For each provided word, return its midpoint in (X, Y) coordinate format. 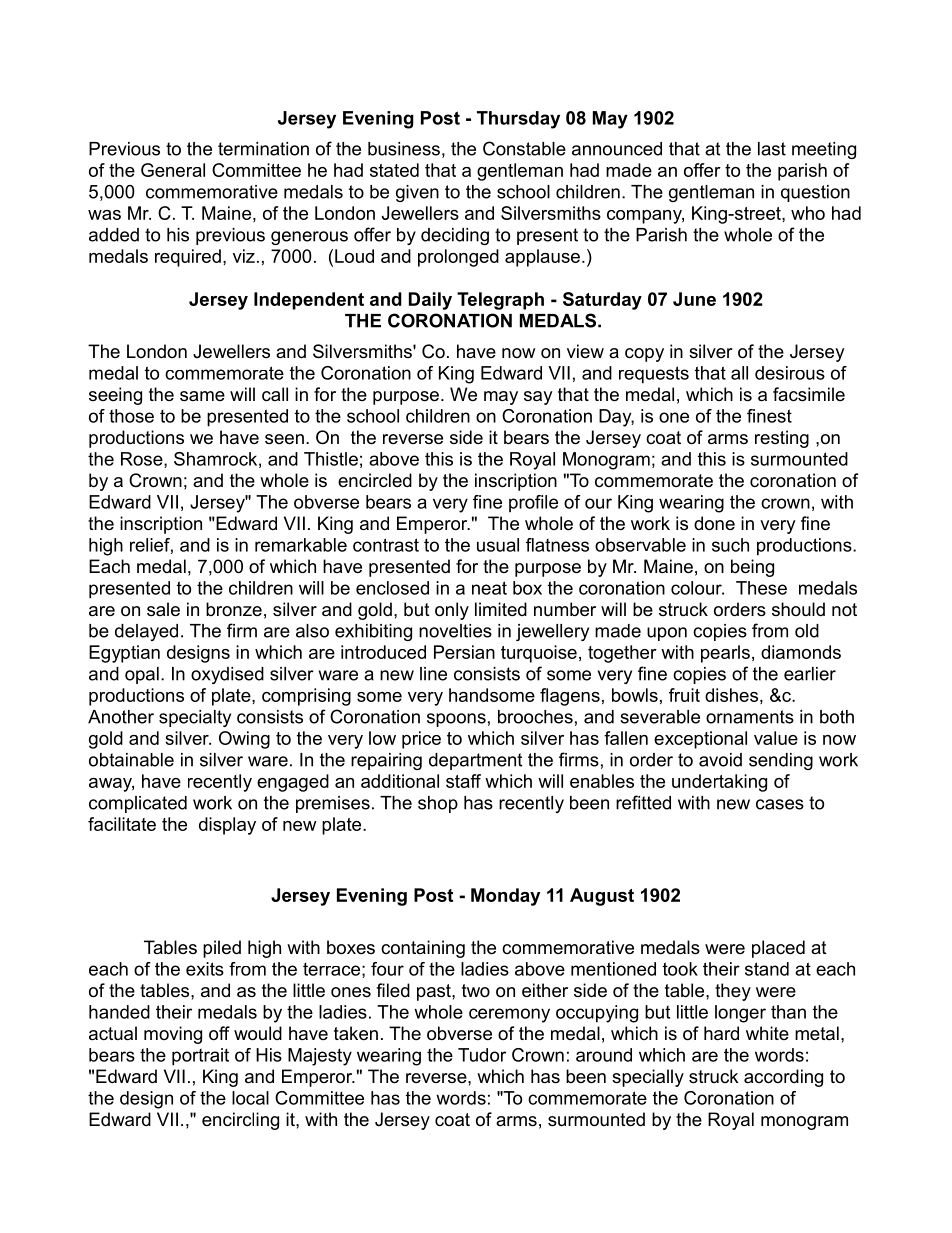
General (173, 170)
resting (782, 439)
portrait (200, 1057)
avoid (720, 760)
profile (533, 504)
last (772, 149)
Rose (143, 460)
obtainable (131, 760)
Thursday (518, 120)
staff (463, 781)
